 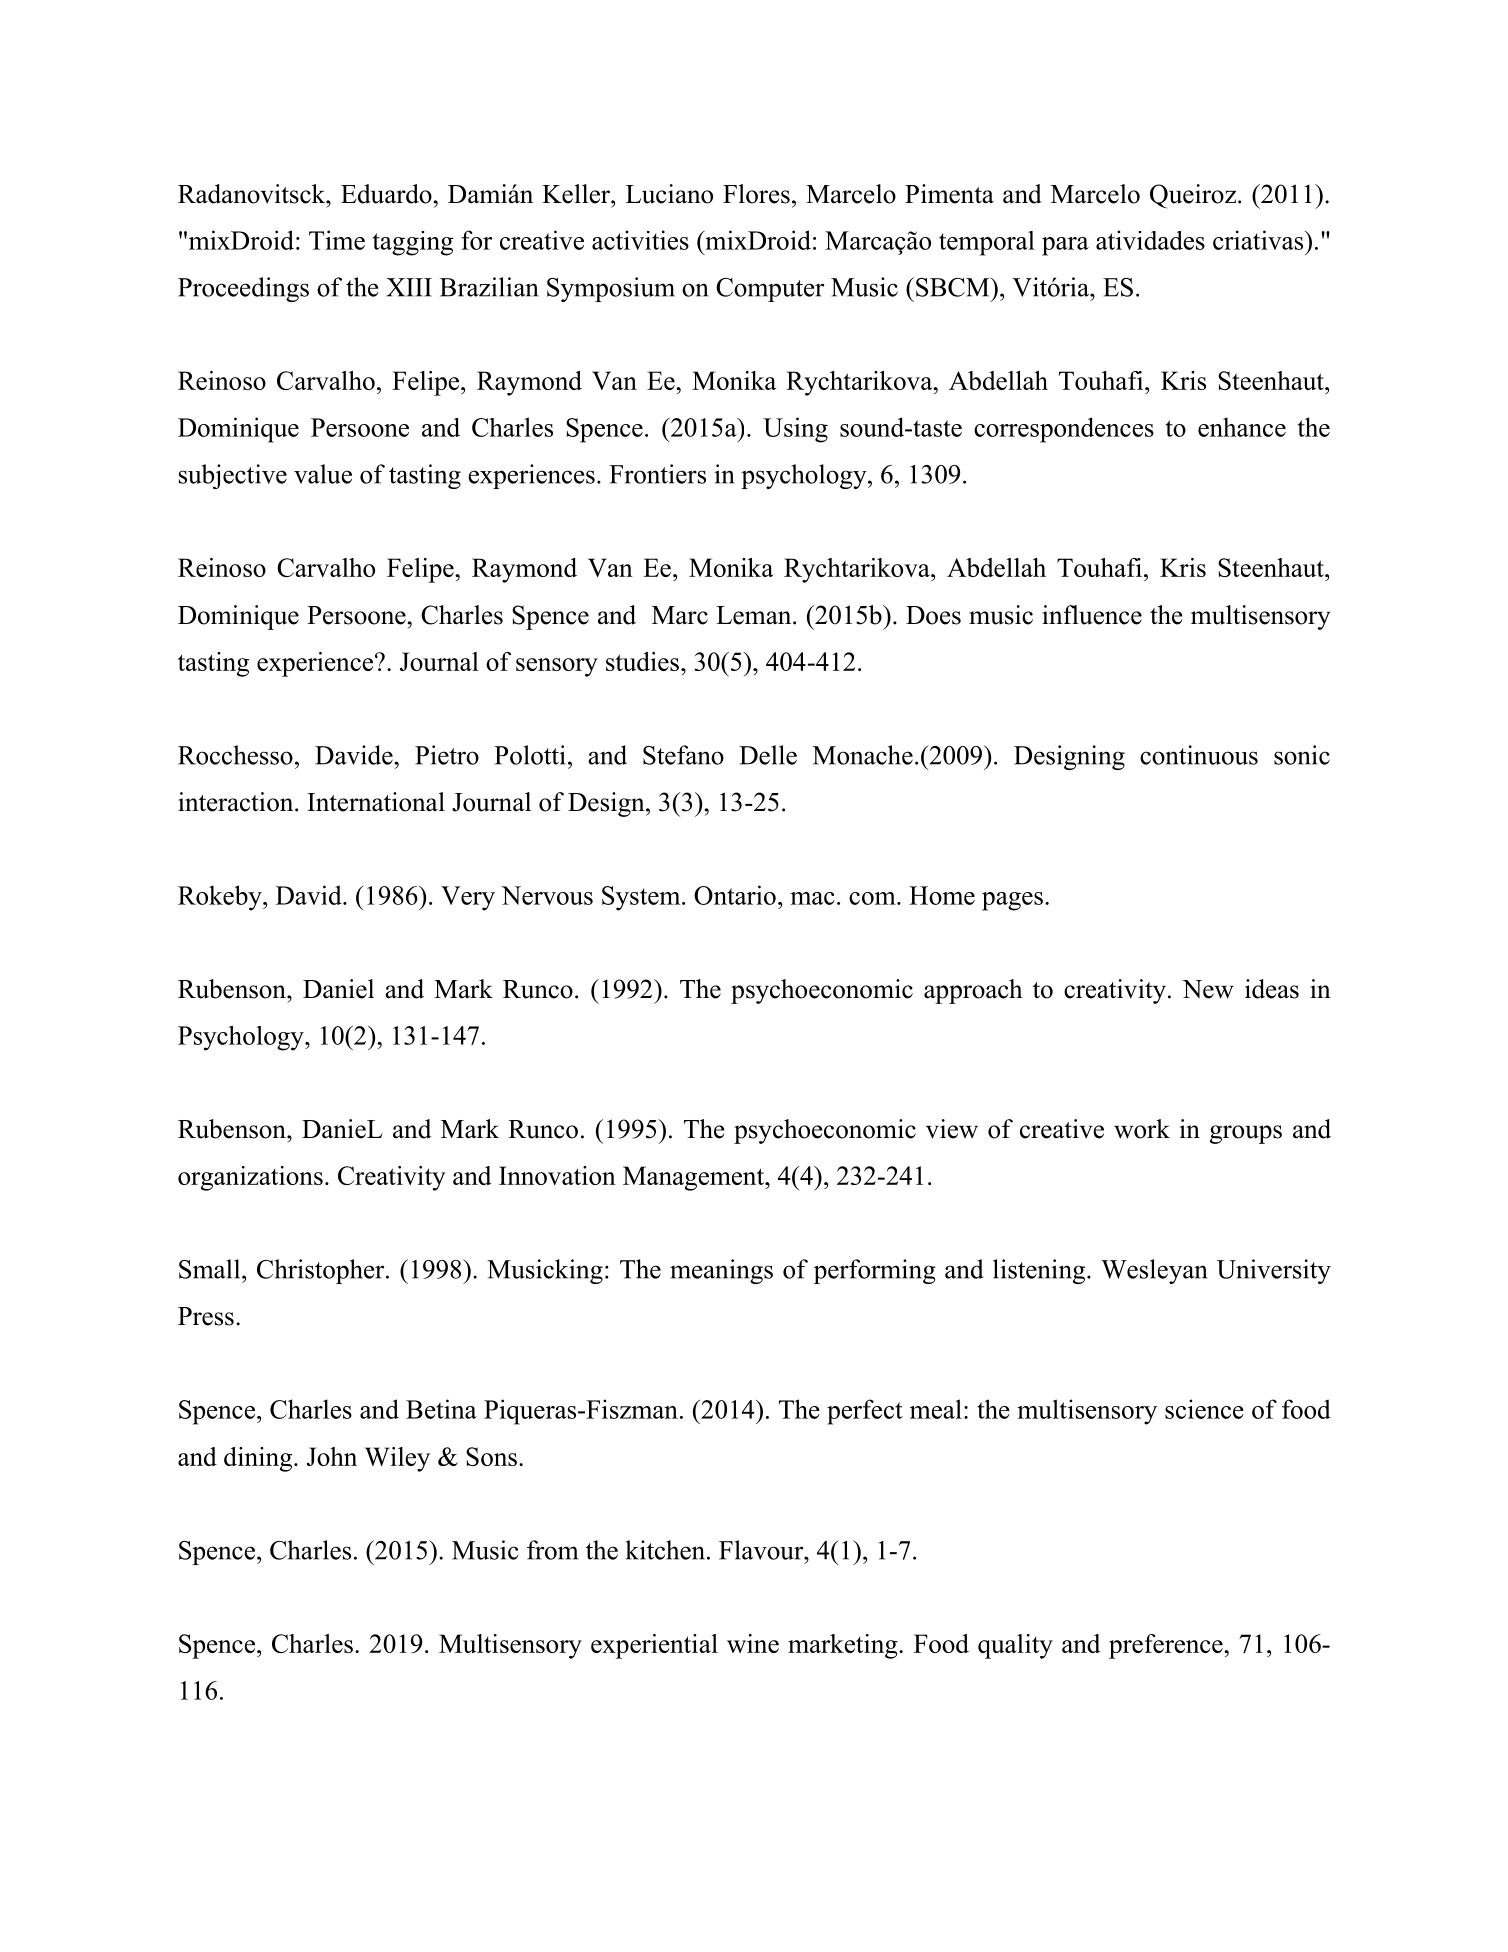 What do you see at coordinates (1092, 615) in the image?
I see `influence` at bounding box center [1092, 615].
